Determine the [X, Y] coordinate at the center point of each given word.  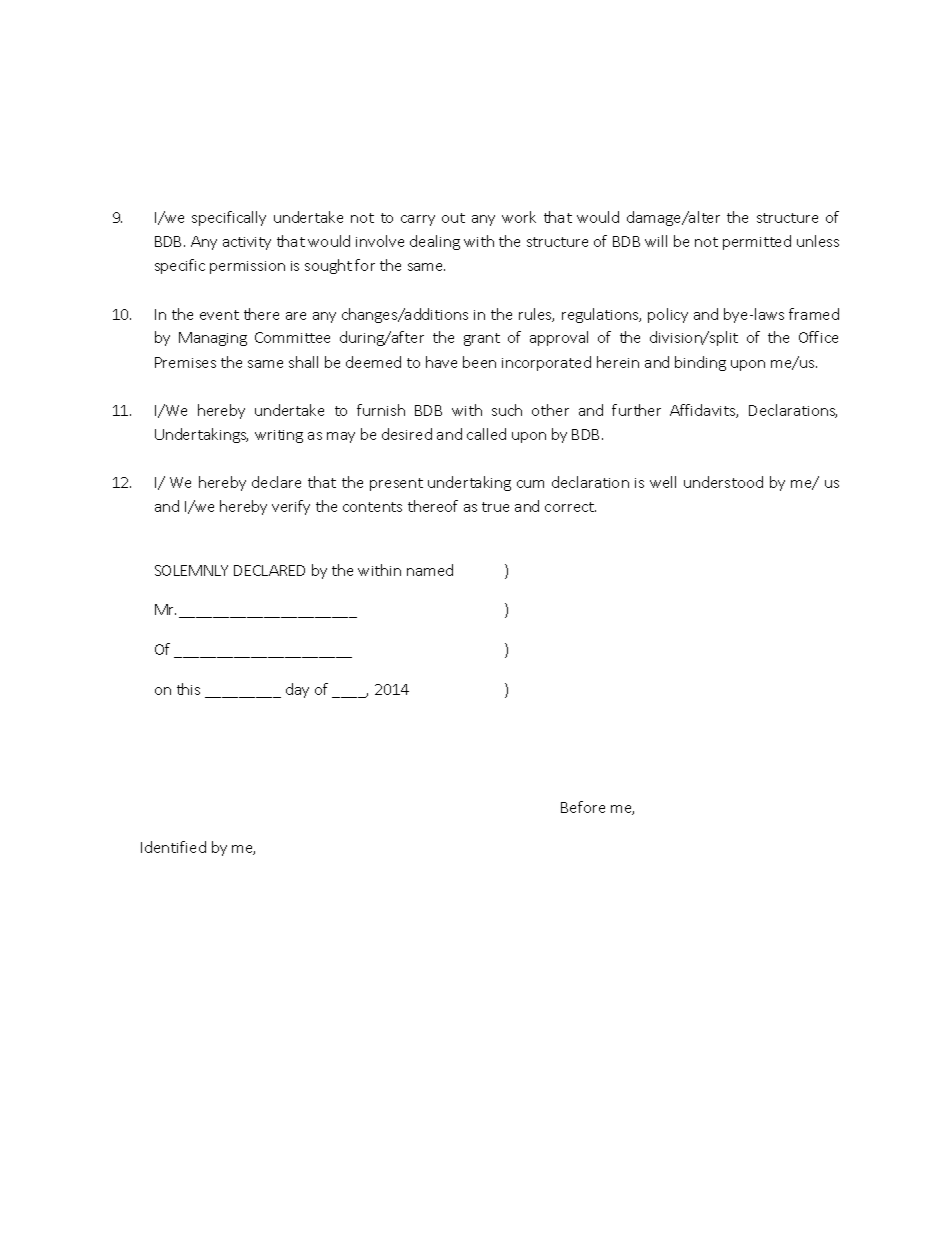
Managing [213, 339]
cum [530, 484]
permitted [757, 242]
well [663, 482]
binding [700, 363]
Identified [173, 847]
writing [279, 436]
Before [583, 807]
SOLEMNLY [191, 570]
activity [247, 243]
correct [570, 507]
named [430, 570]
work [519, 217]
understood [723, 482]
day [297, 690]
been [479, 362]
